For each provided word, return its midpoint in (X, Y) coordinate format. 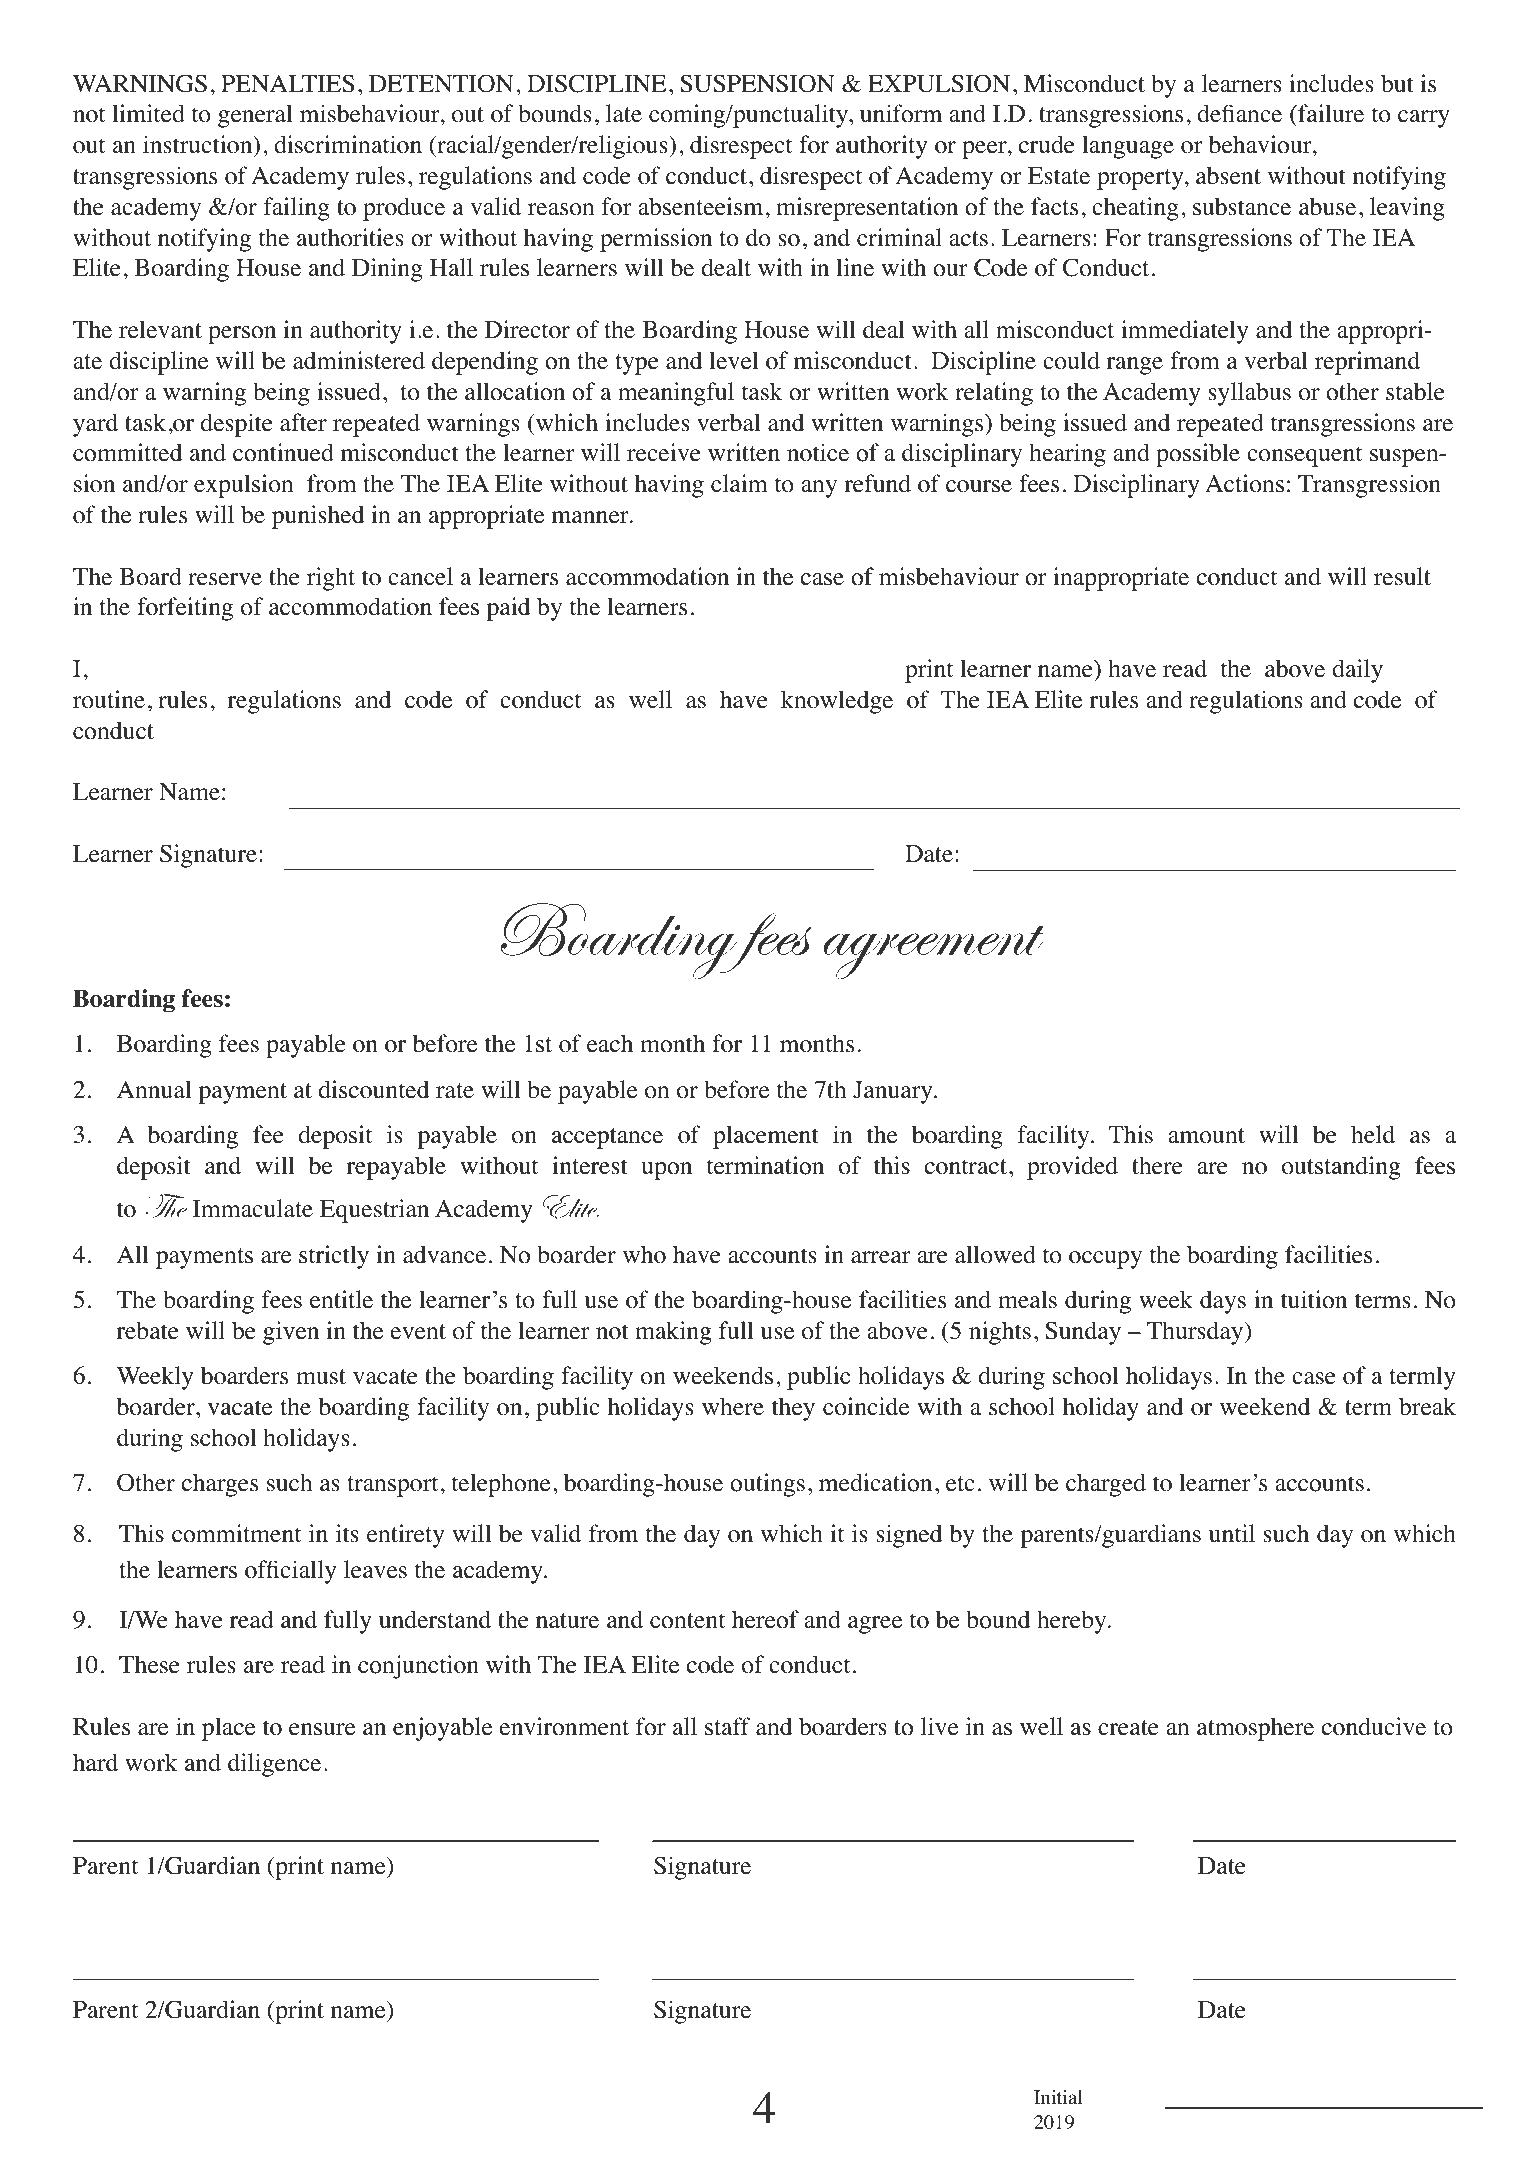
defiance (1239, 113)
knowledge (837, 702)
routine (109, 699)
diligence (274, 1765)
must (321, 1377)
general (255, 116)
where (733, 1406)
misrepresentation (867, 209)
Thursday (1196, 1333)
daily (1357, 671)
